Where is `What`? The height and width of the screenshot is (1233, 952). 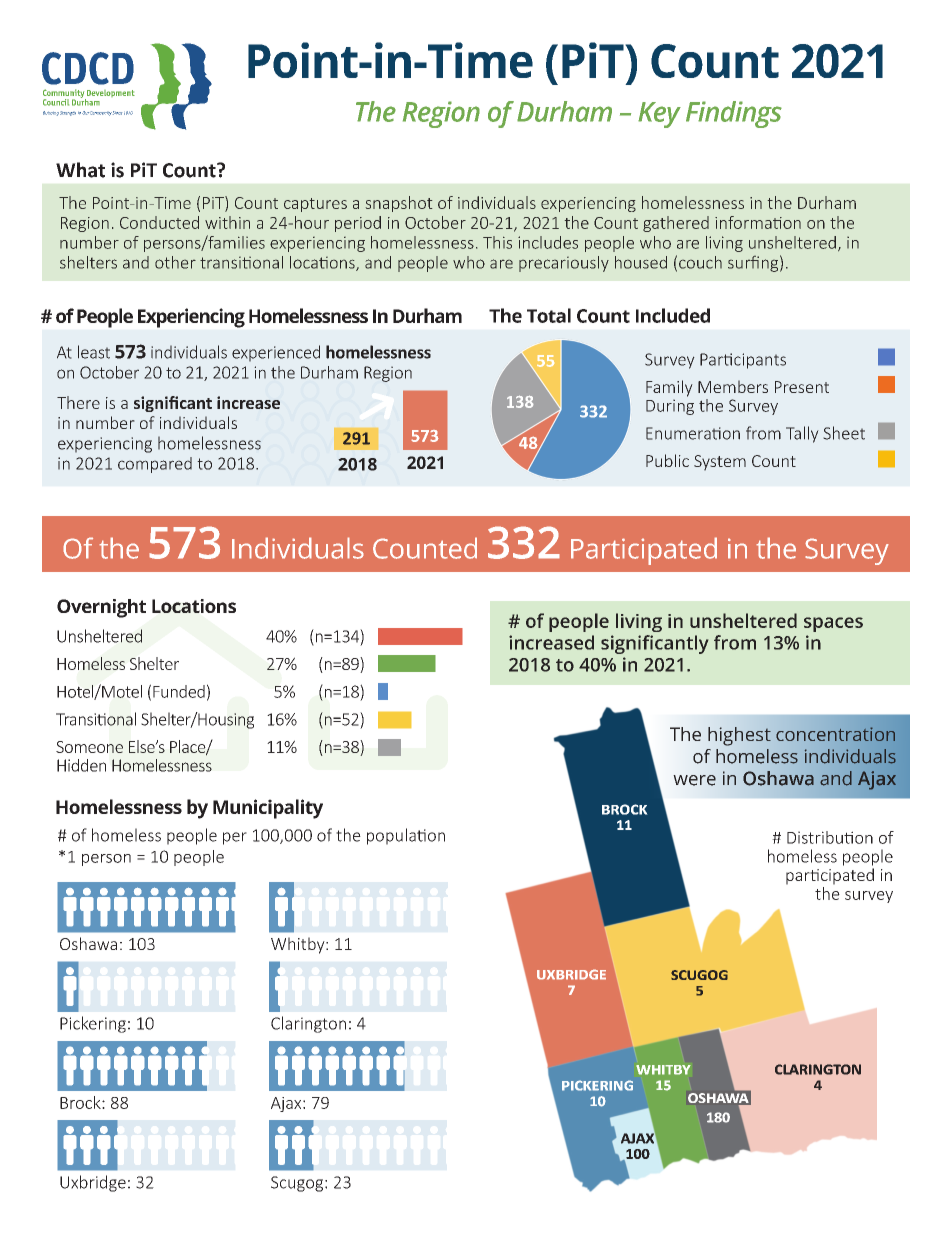
What is located at coordinates (80, 170).
